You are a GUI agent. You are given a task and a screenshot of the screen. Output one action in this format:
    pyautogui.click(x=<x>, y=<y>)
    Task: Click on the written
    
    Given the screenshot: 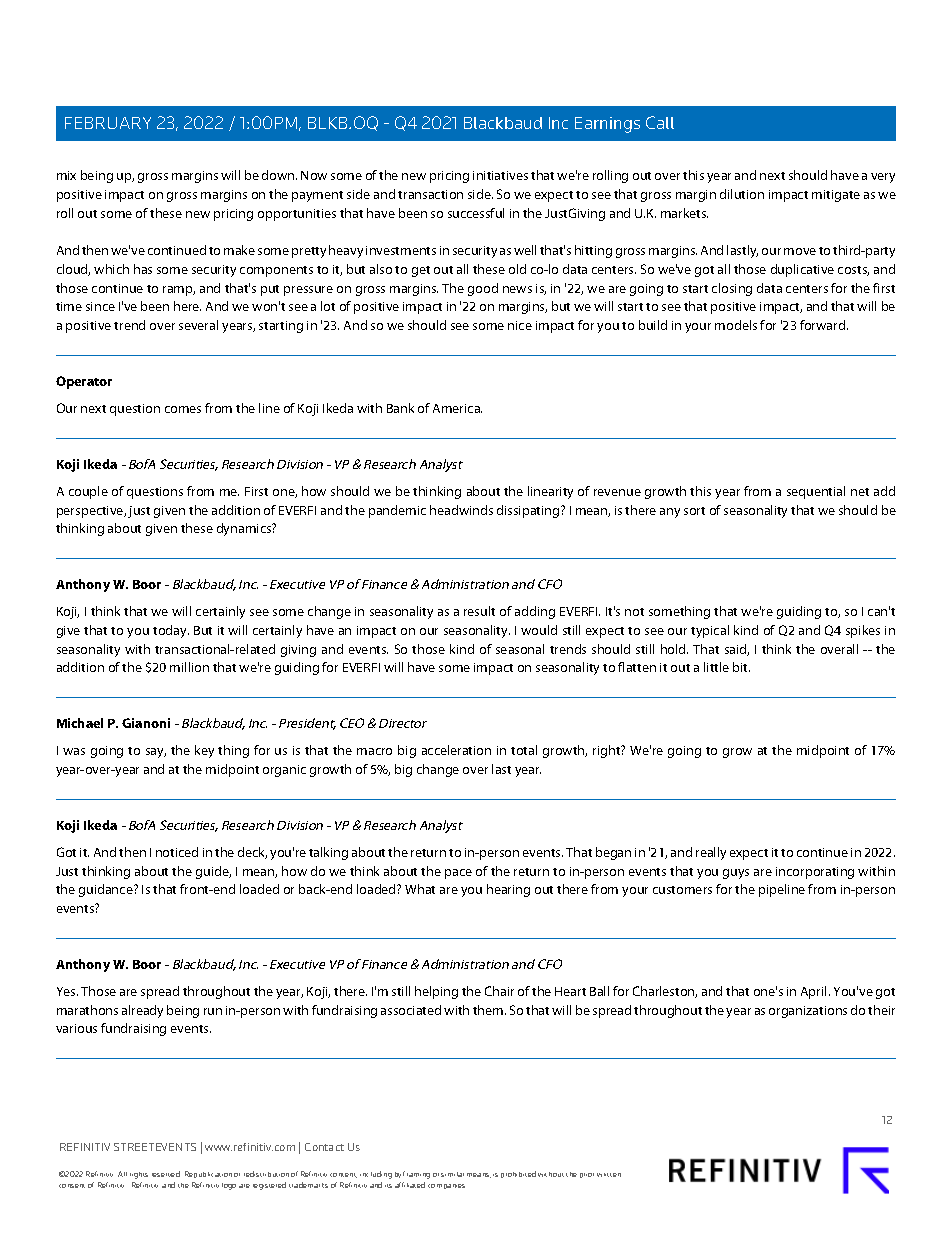 What is the action you would take?
    pyautogui.click(x=609, y=1175)
